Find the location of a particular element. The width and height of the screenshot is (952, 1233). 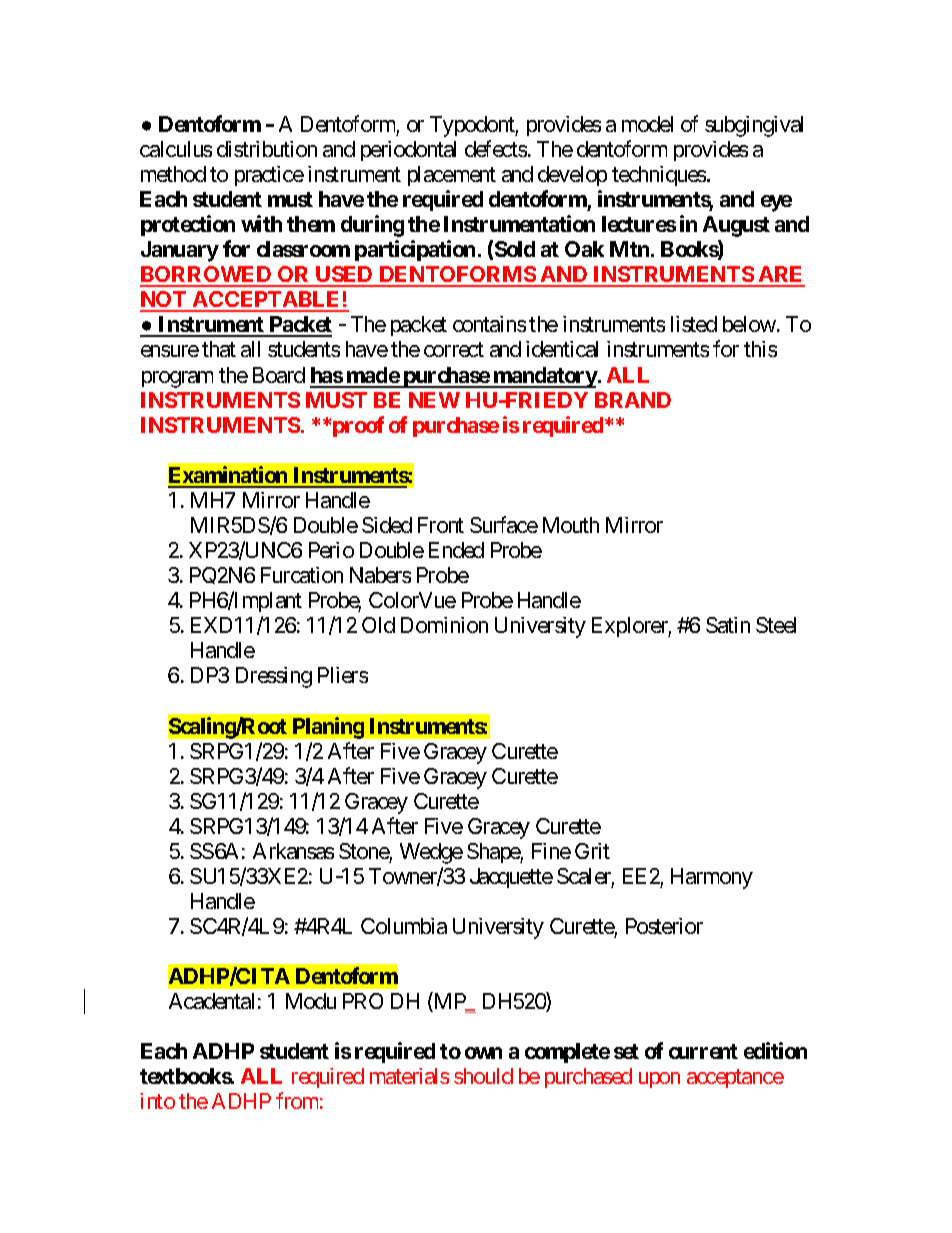

Dominion is located at coordinates (444, 625).
